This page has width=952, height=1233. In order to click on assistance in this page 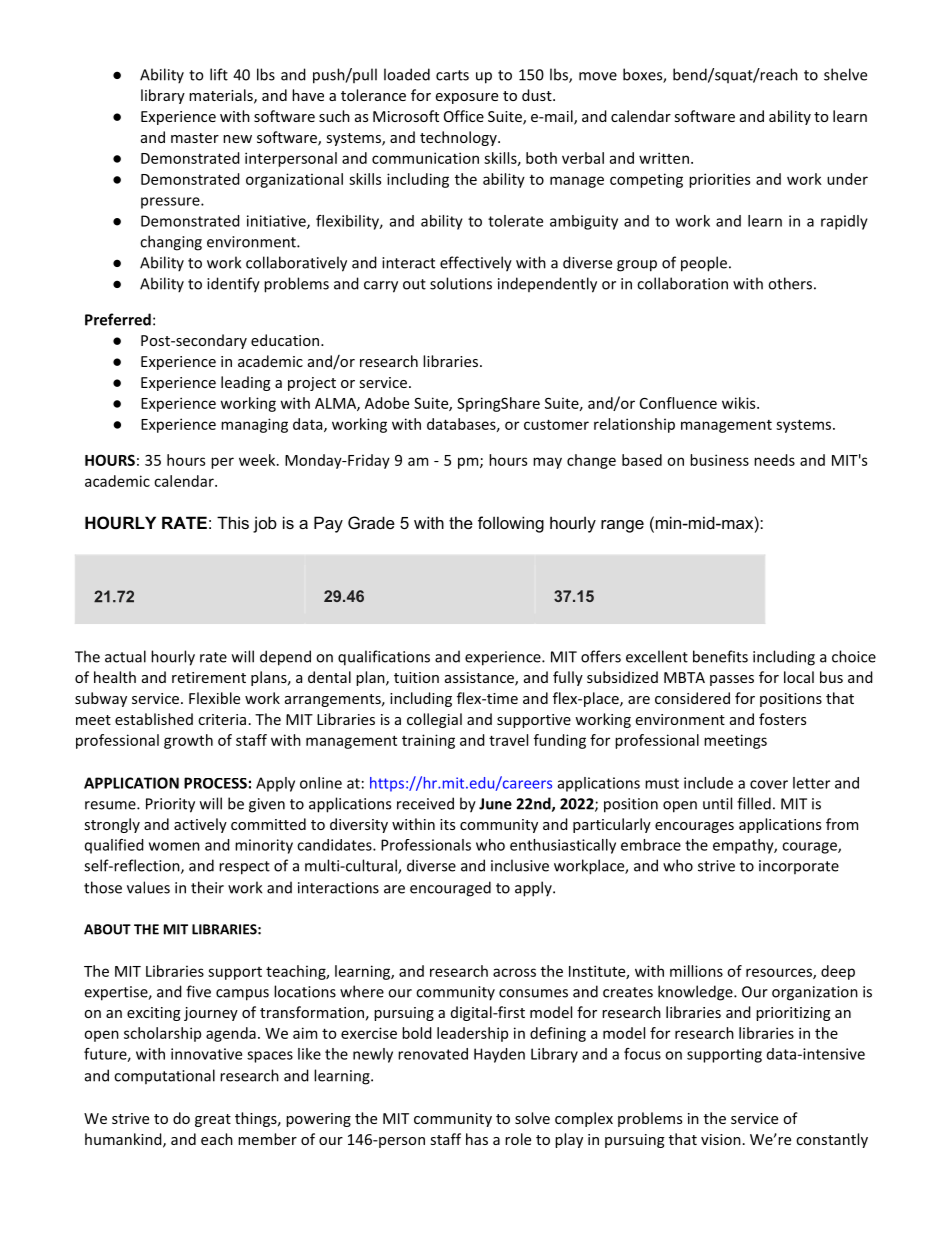, I will do `click(480, 679)`.
